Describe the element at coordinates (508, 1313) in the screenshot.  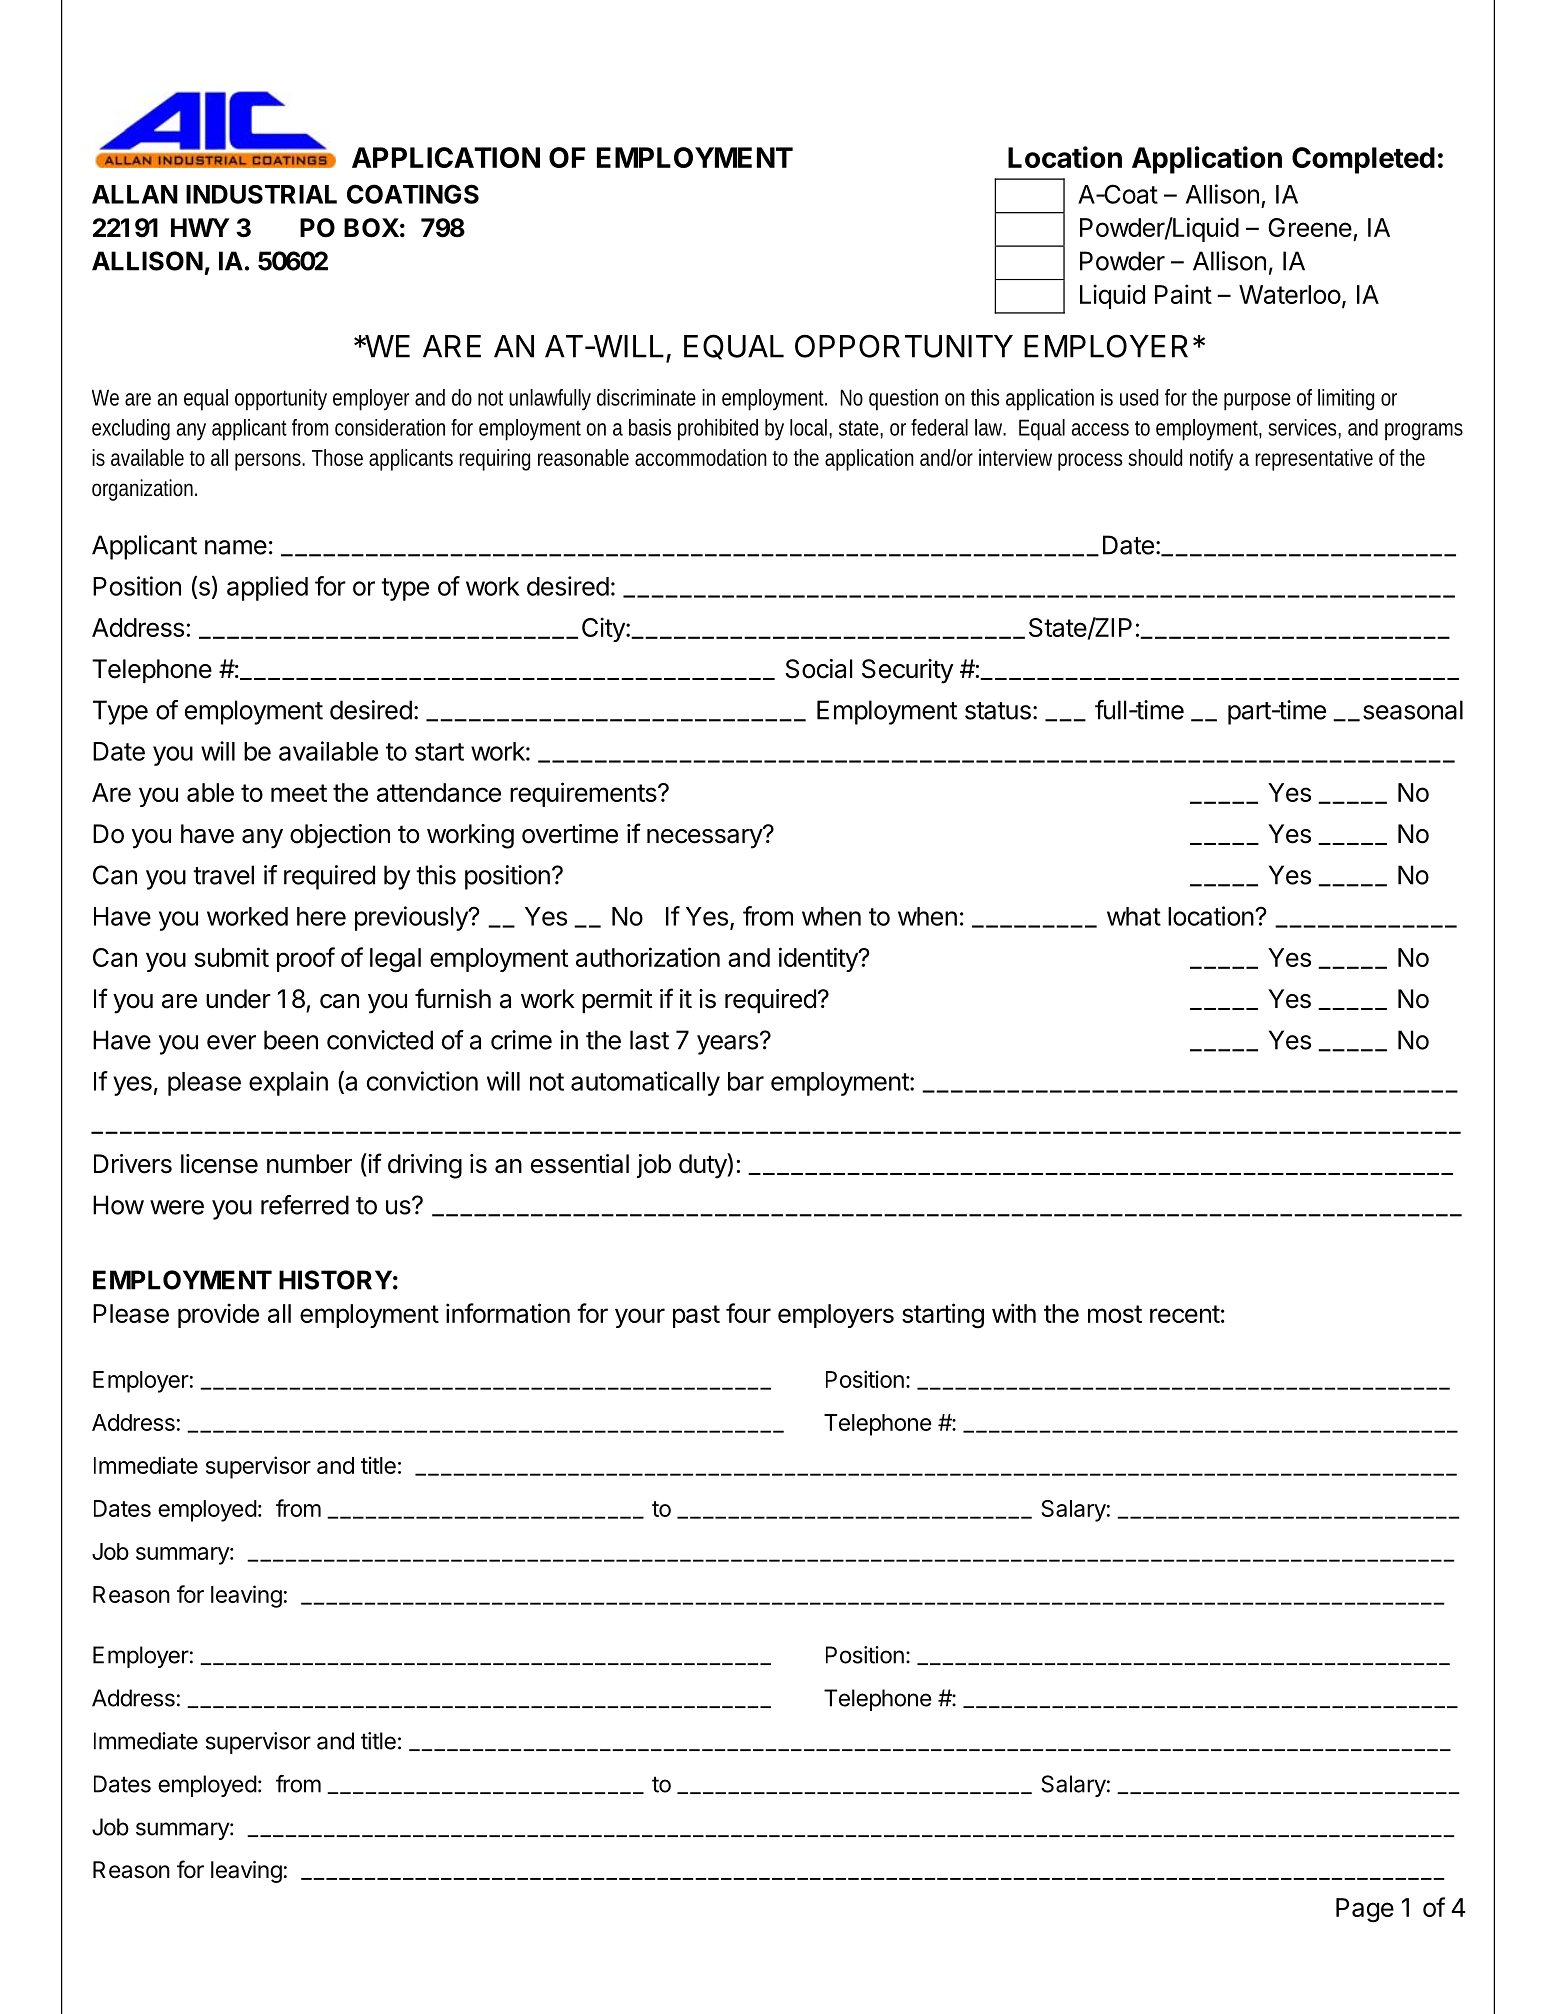
I see `information` at that location.
